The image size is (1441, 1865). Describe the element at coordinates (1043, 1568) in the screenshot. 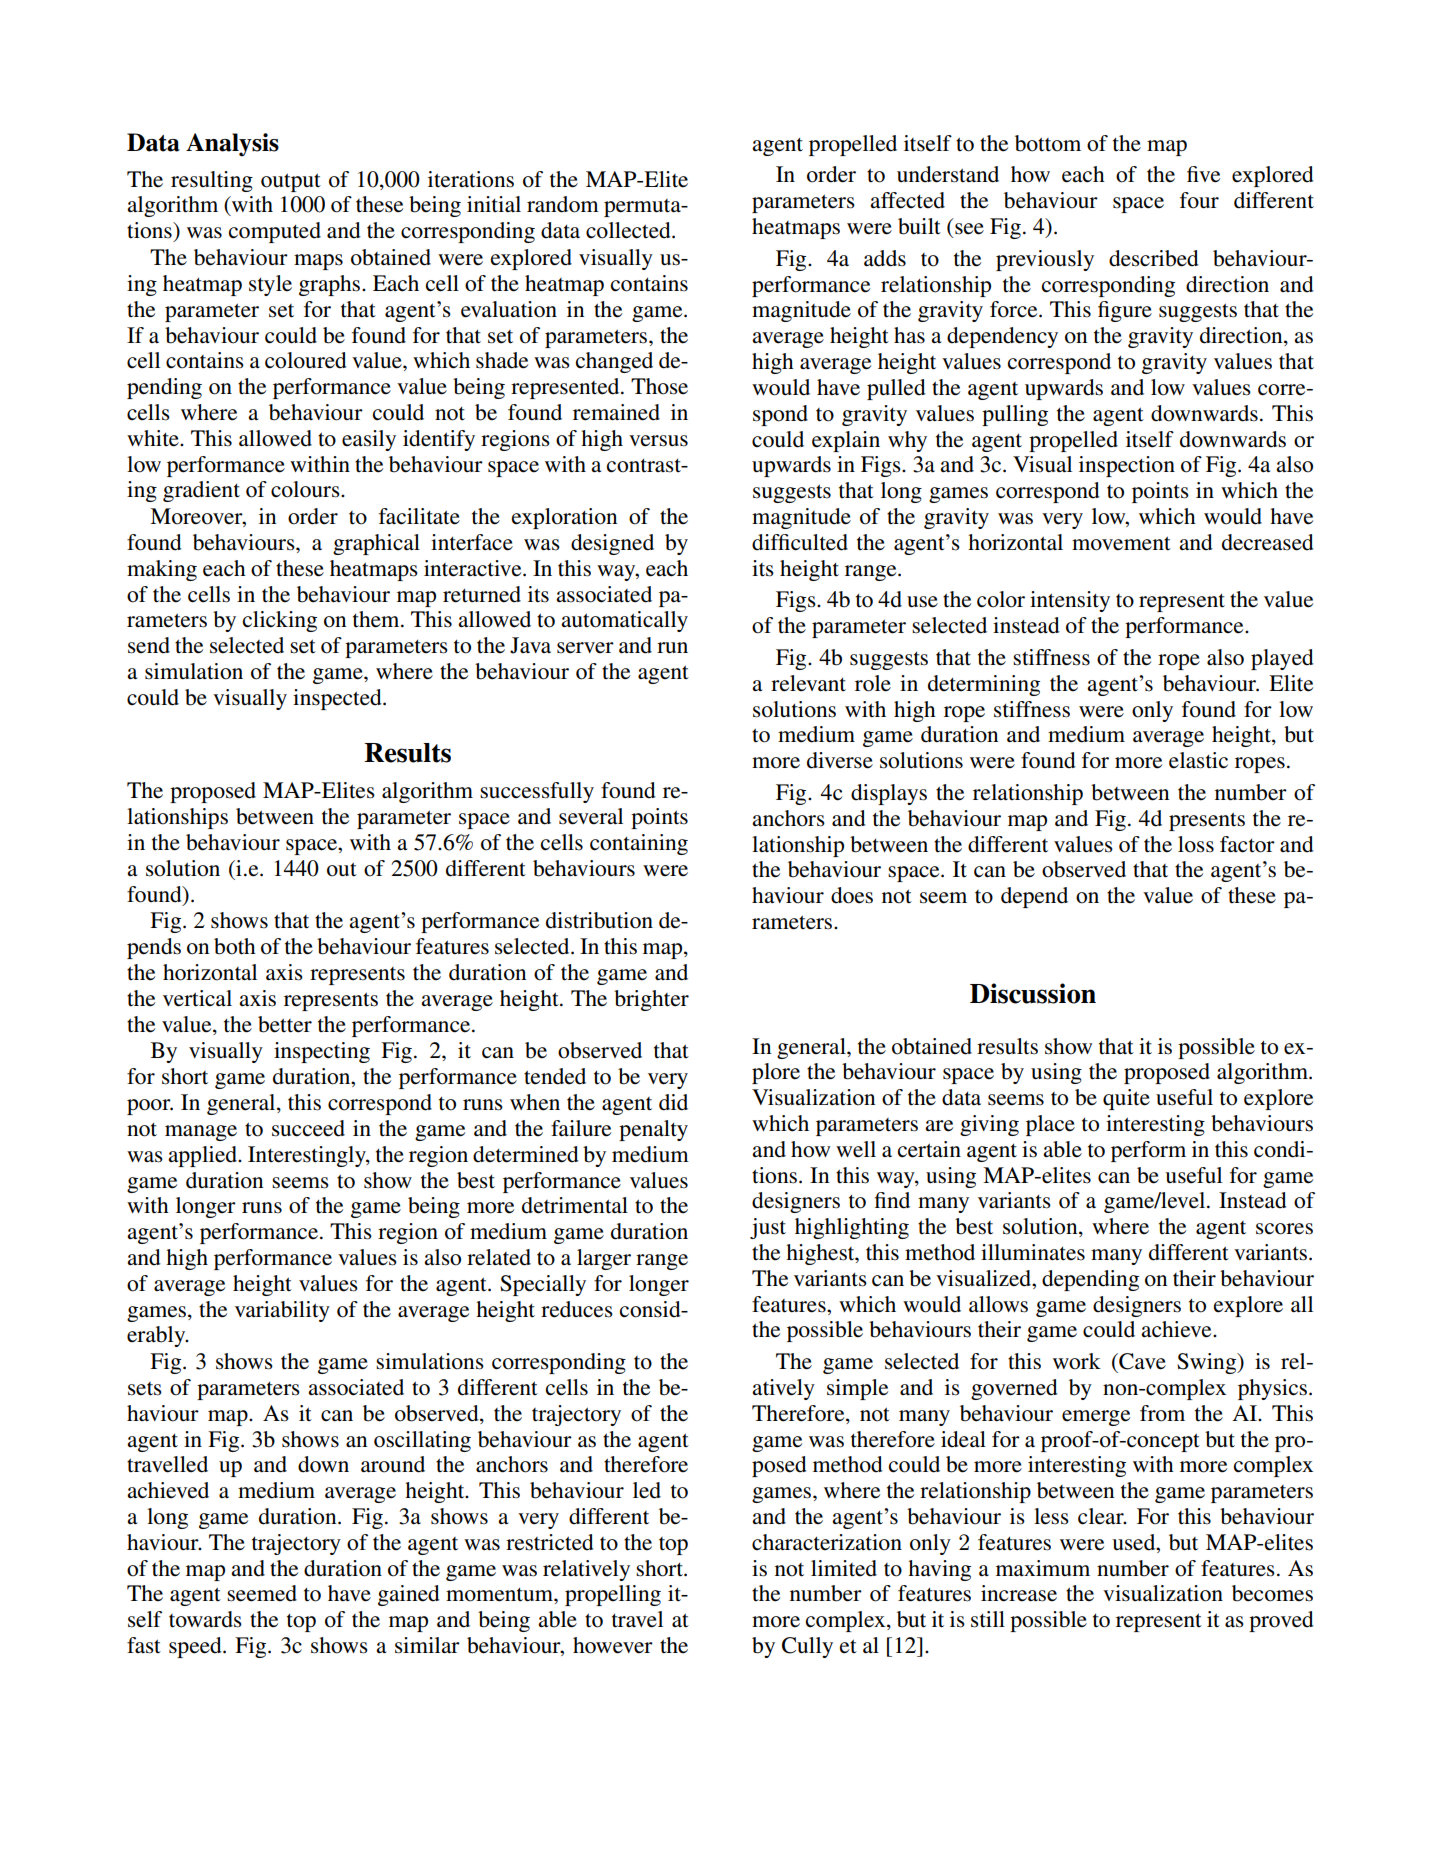

I see `maximum` at that location.
